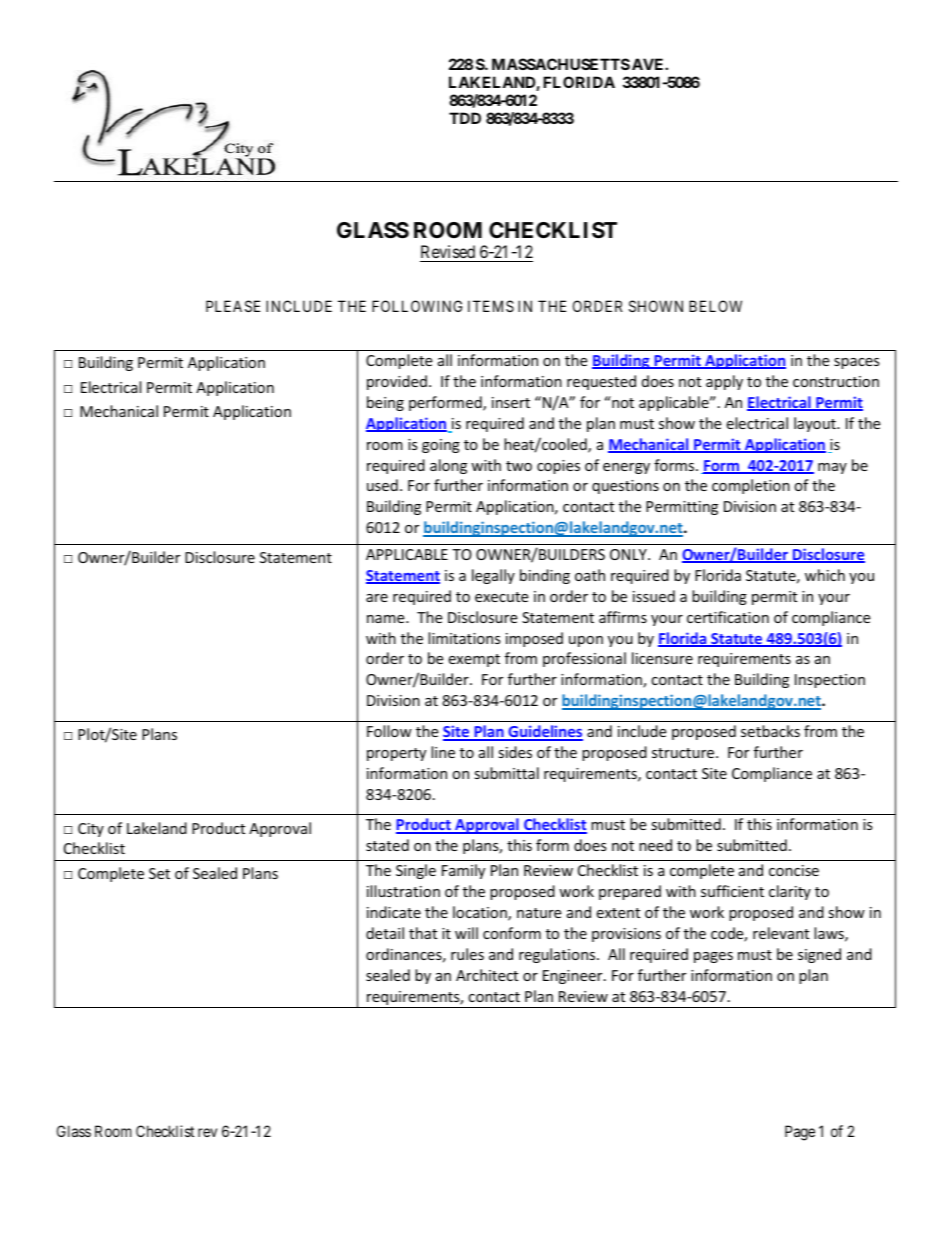 This page has height=1233, width=952. I want to click on used, so click(382, 485).
